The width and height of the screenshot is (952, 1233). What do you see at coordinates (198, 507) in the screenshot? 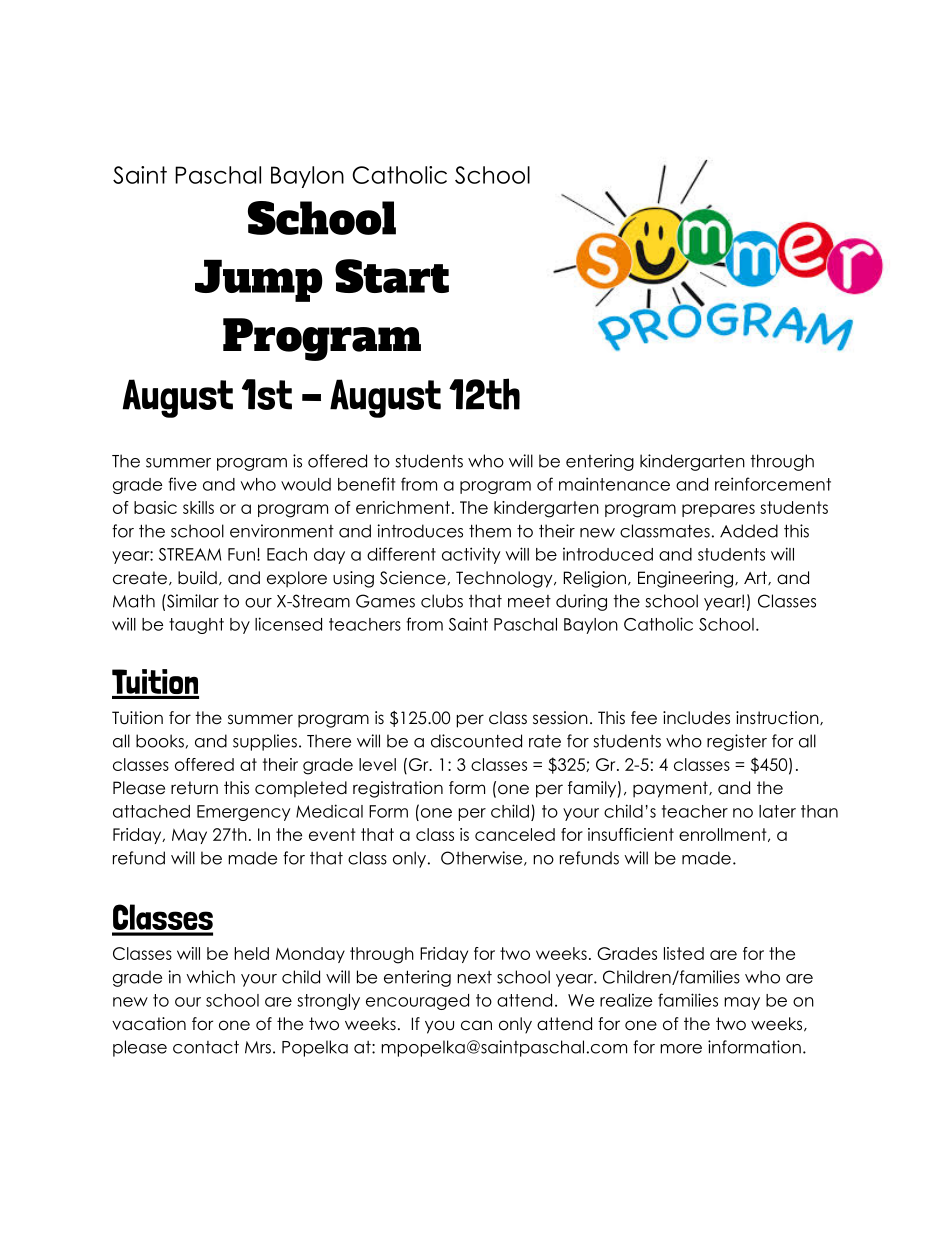
I see `skills` at bounding box center [198, 507].
